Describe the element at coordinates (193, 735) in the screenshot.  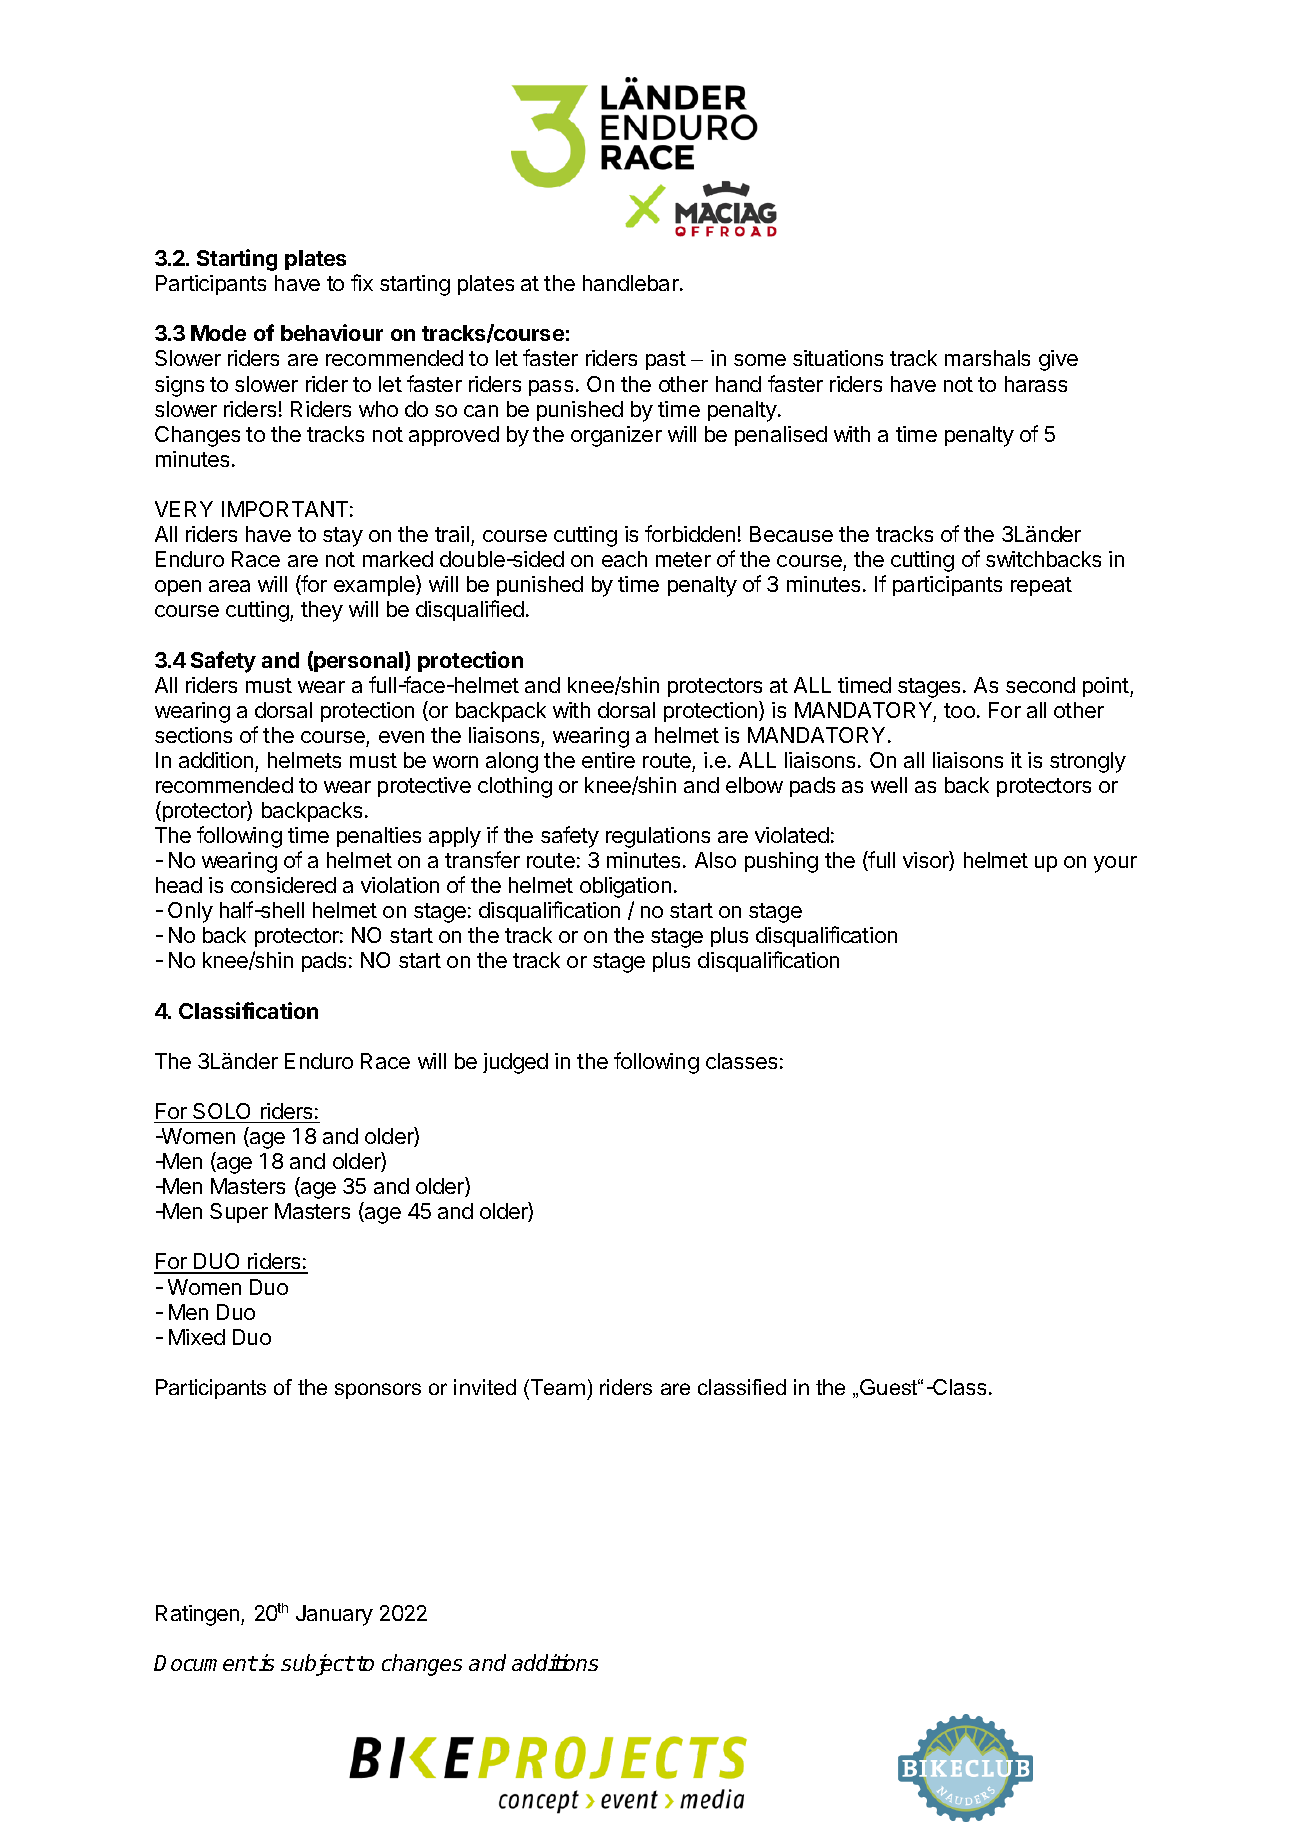
I see `sections` at that location.
